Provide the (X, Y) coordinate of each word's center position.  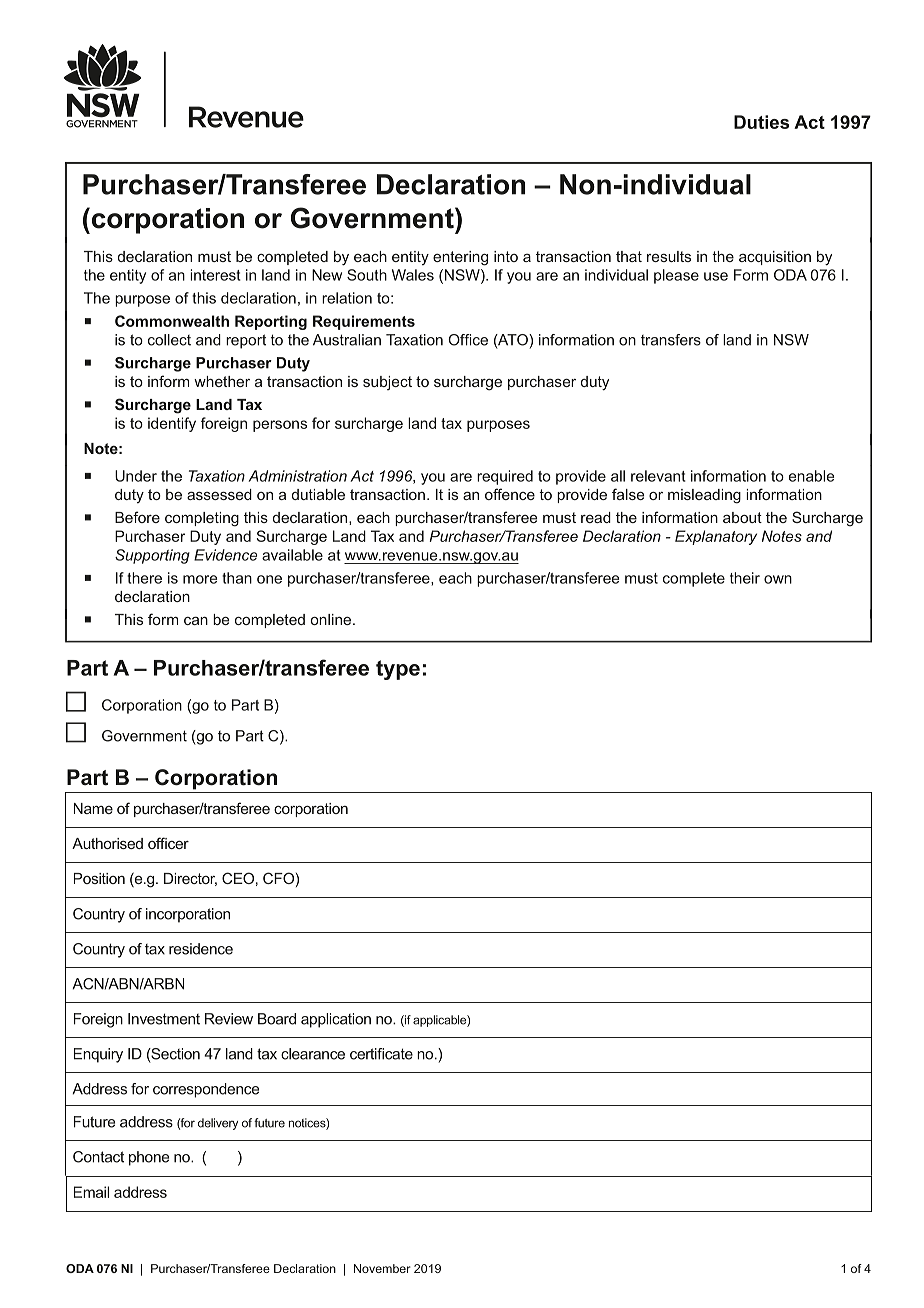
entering (460, 258)
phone (149, 1158)
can (196, 620)
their (745, 578)
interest (215, 275)
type (398, 670)
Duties (761, 122)
